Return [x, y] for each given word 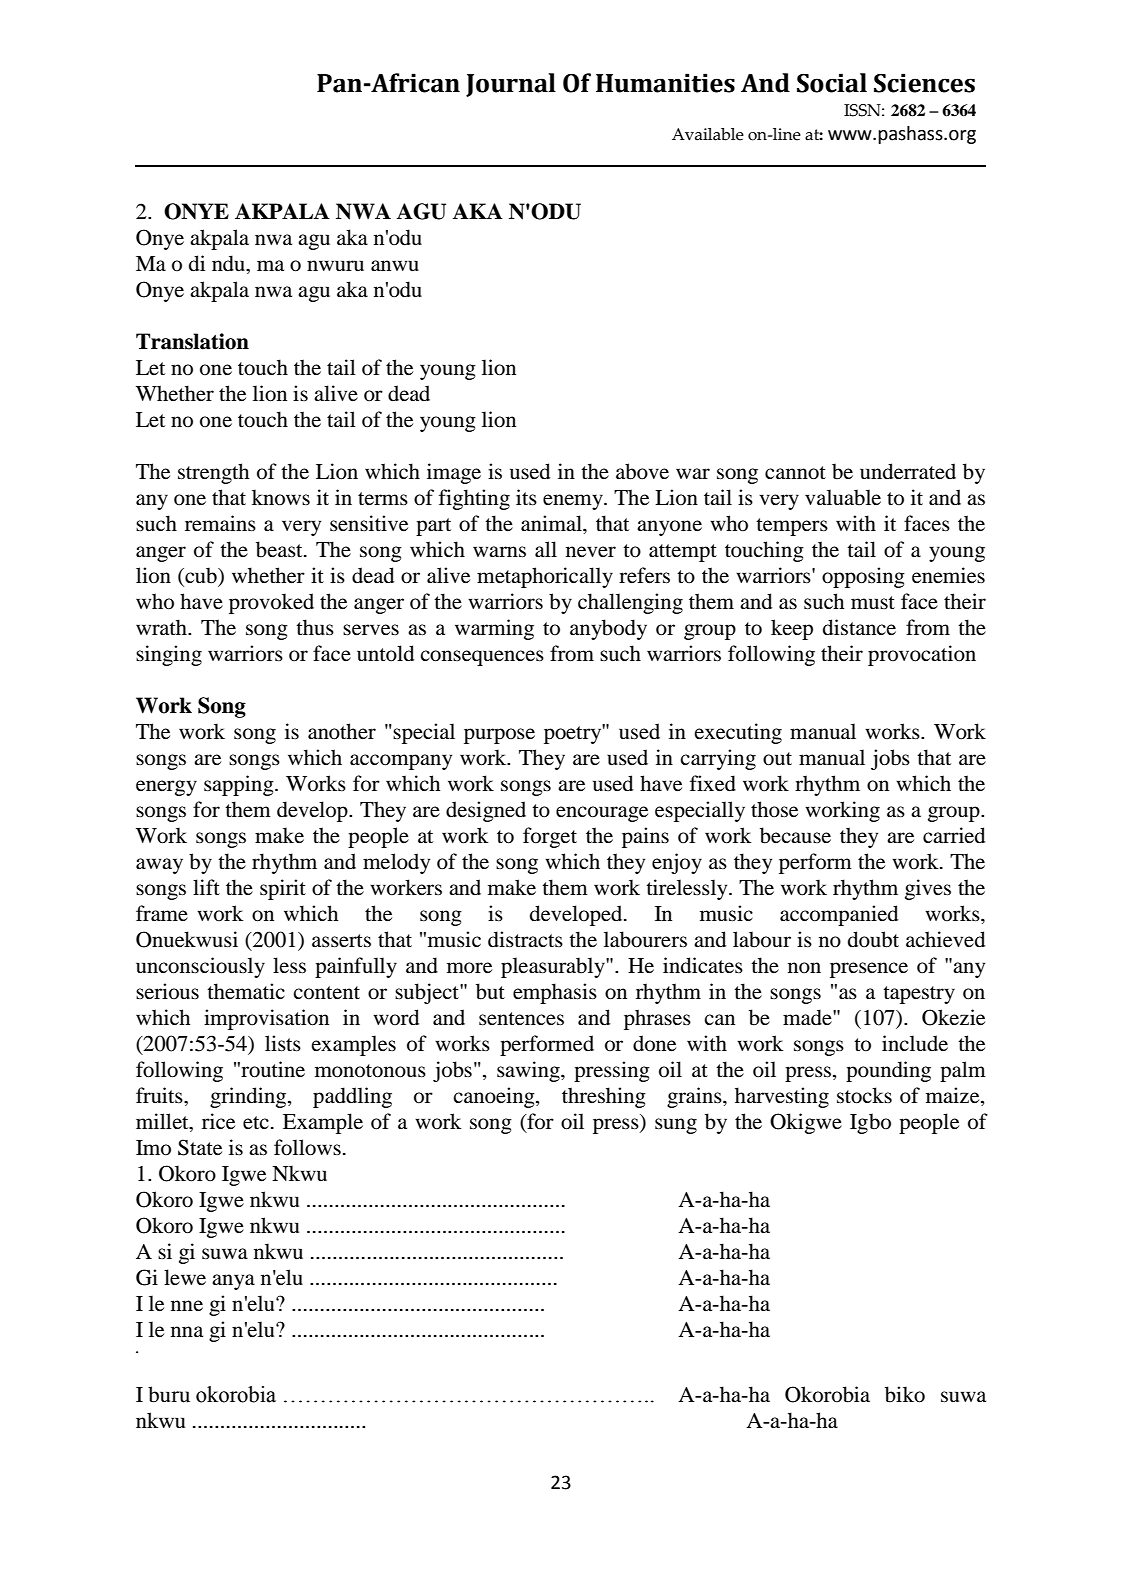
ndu [230, 263]
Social [832, 83]
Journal [511, 85]
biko [905, 1394]
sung [676, 1126]
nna [187, 1331]
